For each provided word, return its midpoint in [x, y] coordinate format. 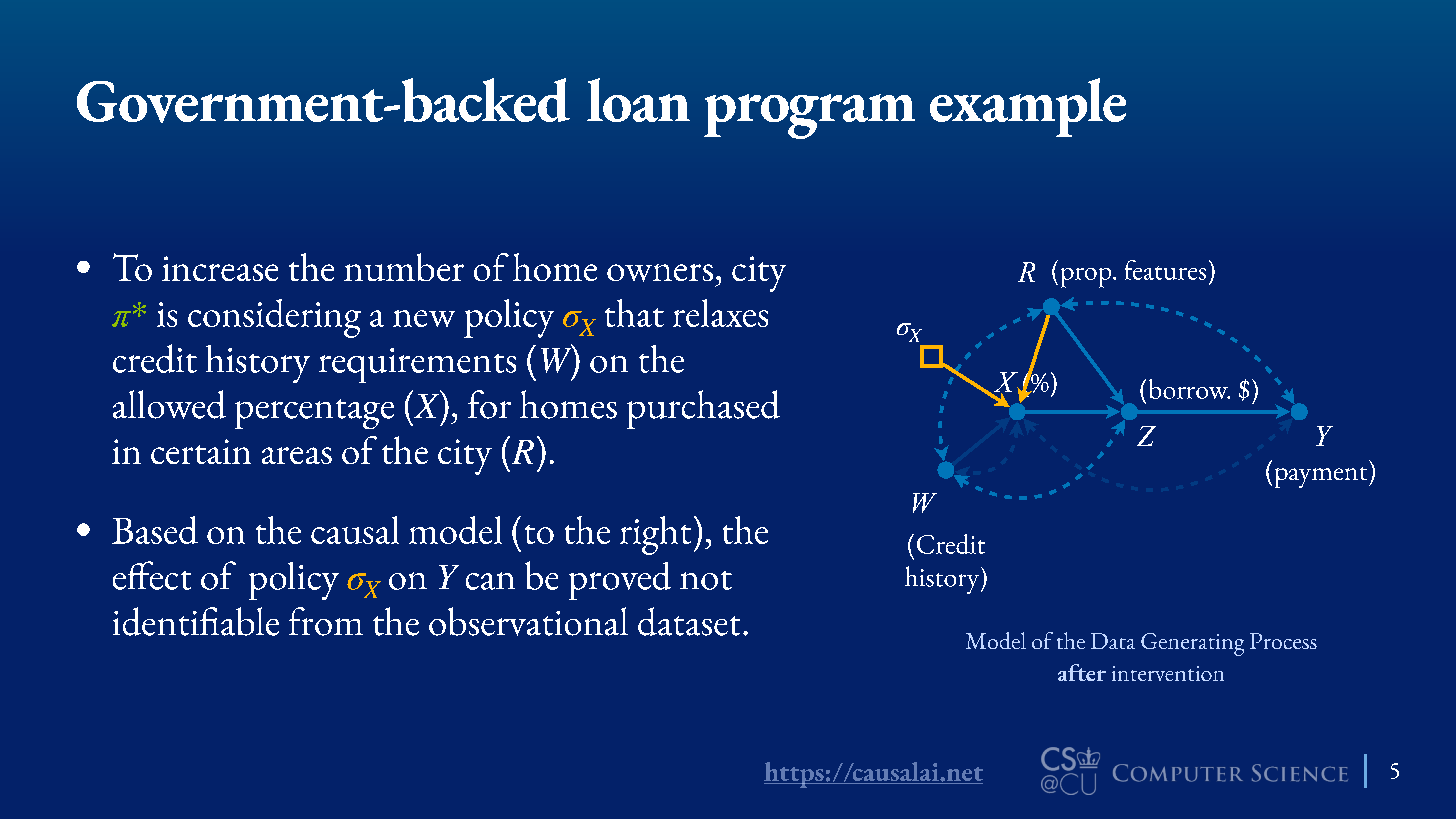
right [655, 535]
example [1028, 107]
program [809, 116]
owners [660, 273]
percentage [314, 414]
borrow [1189, 389]
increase [220, 268]
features [1165, 270]
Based [155, 530]
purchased [703, 409]
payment [1322, 477]
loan [638, 100]
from [326, 621]
